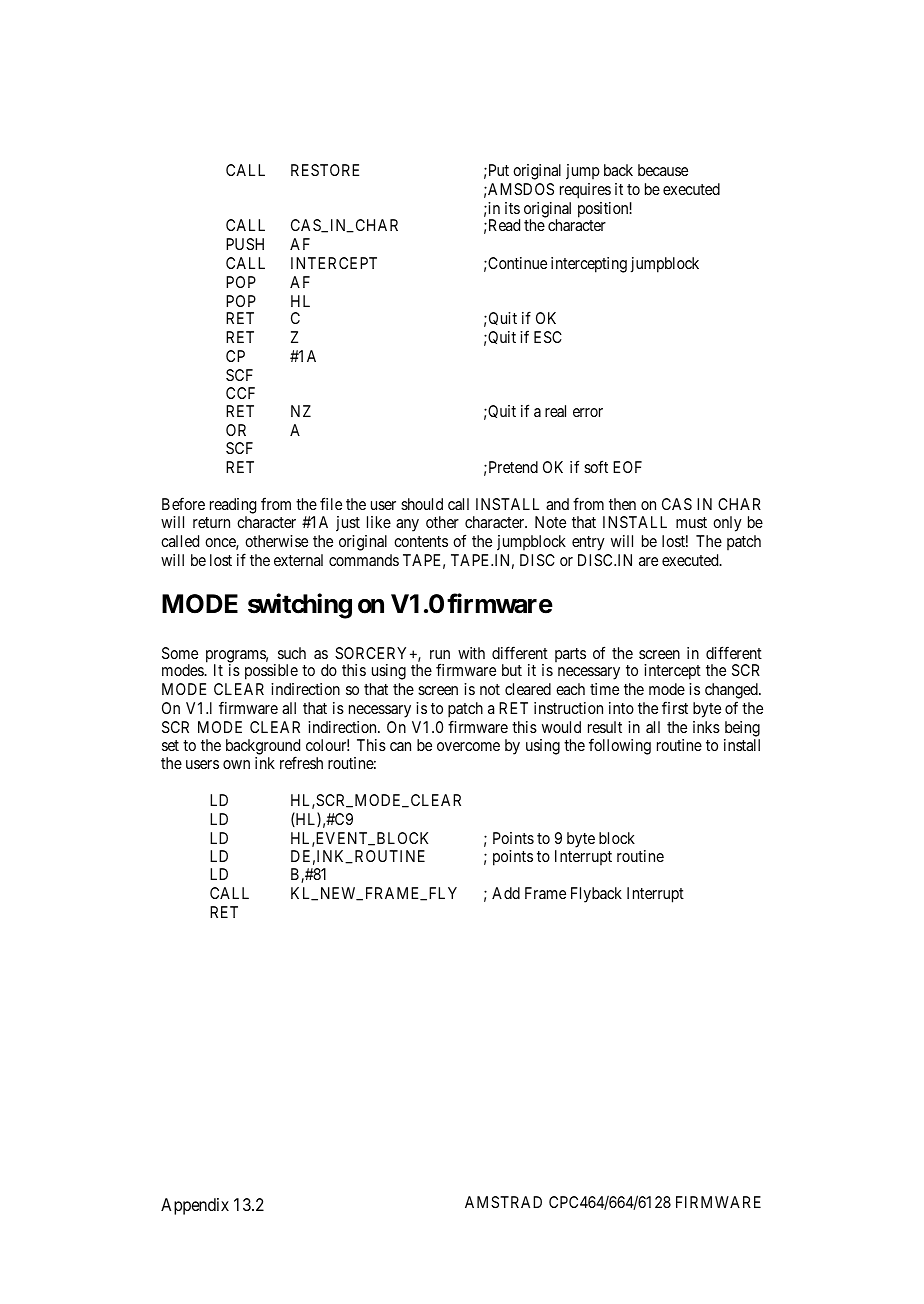 This screenshot has width=924, height=1304. Describe the element at coordinates (245, 244) in the screenshot. I see `PUSH` at that location.
